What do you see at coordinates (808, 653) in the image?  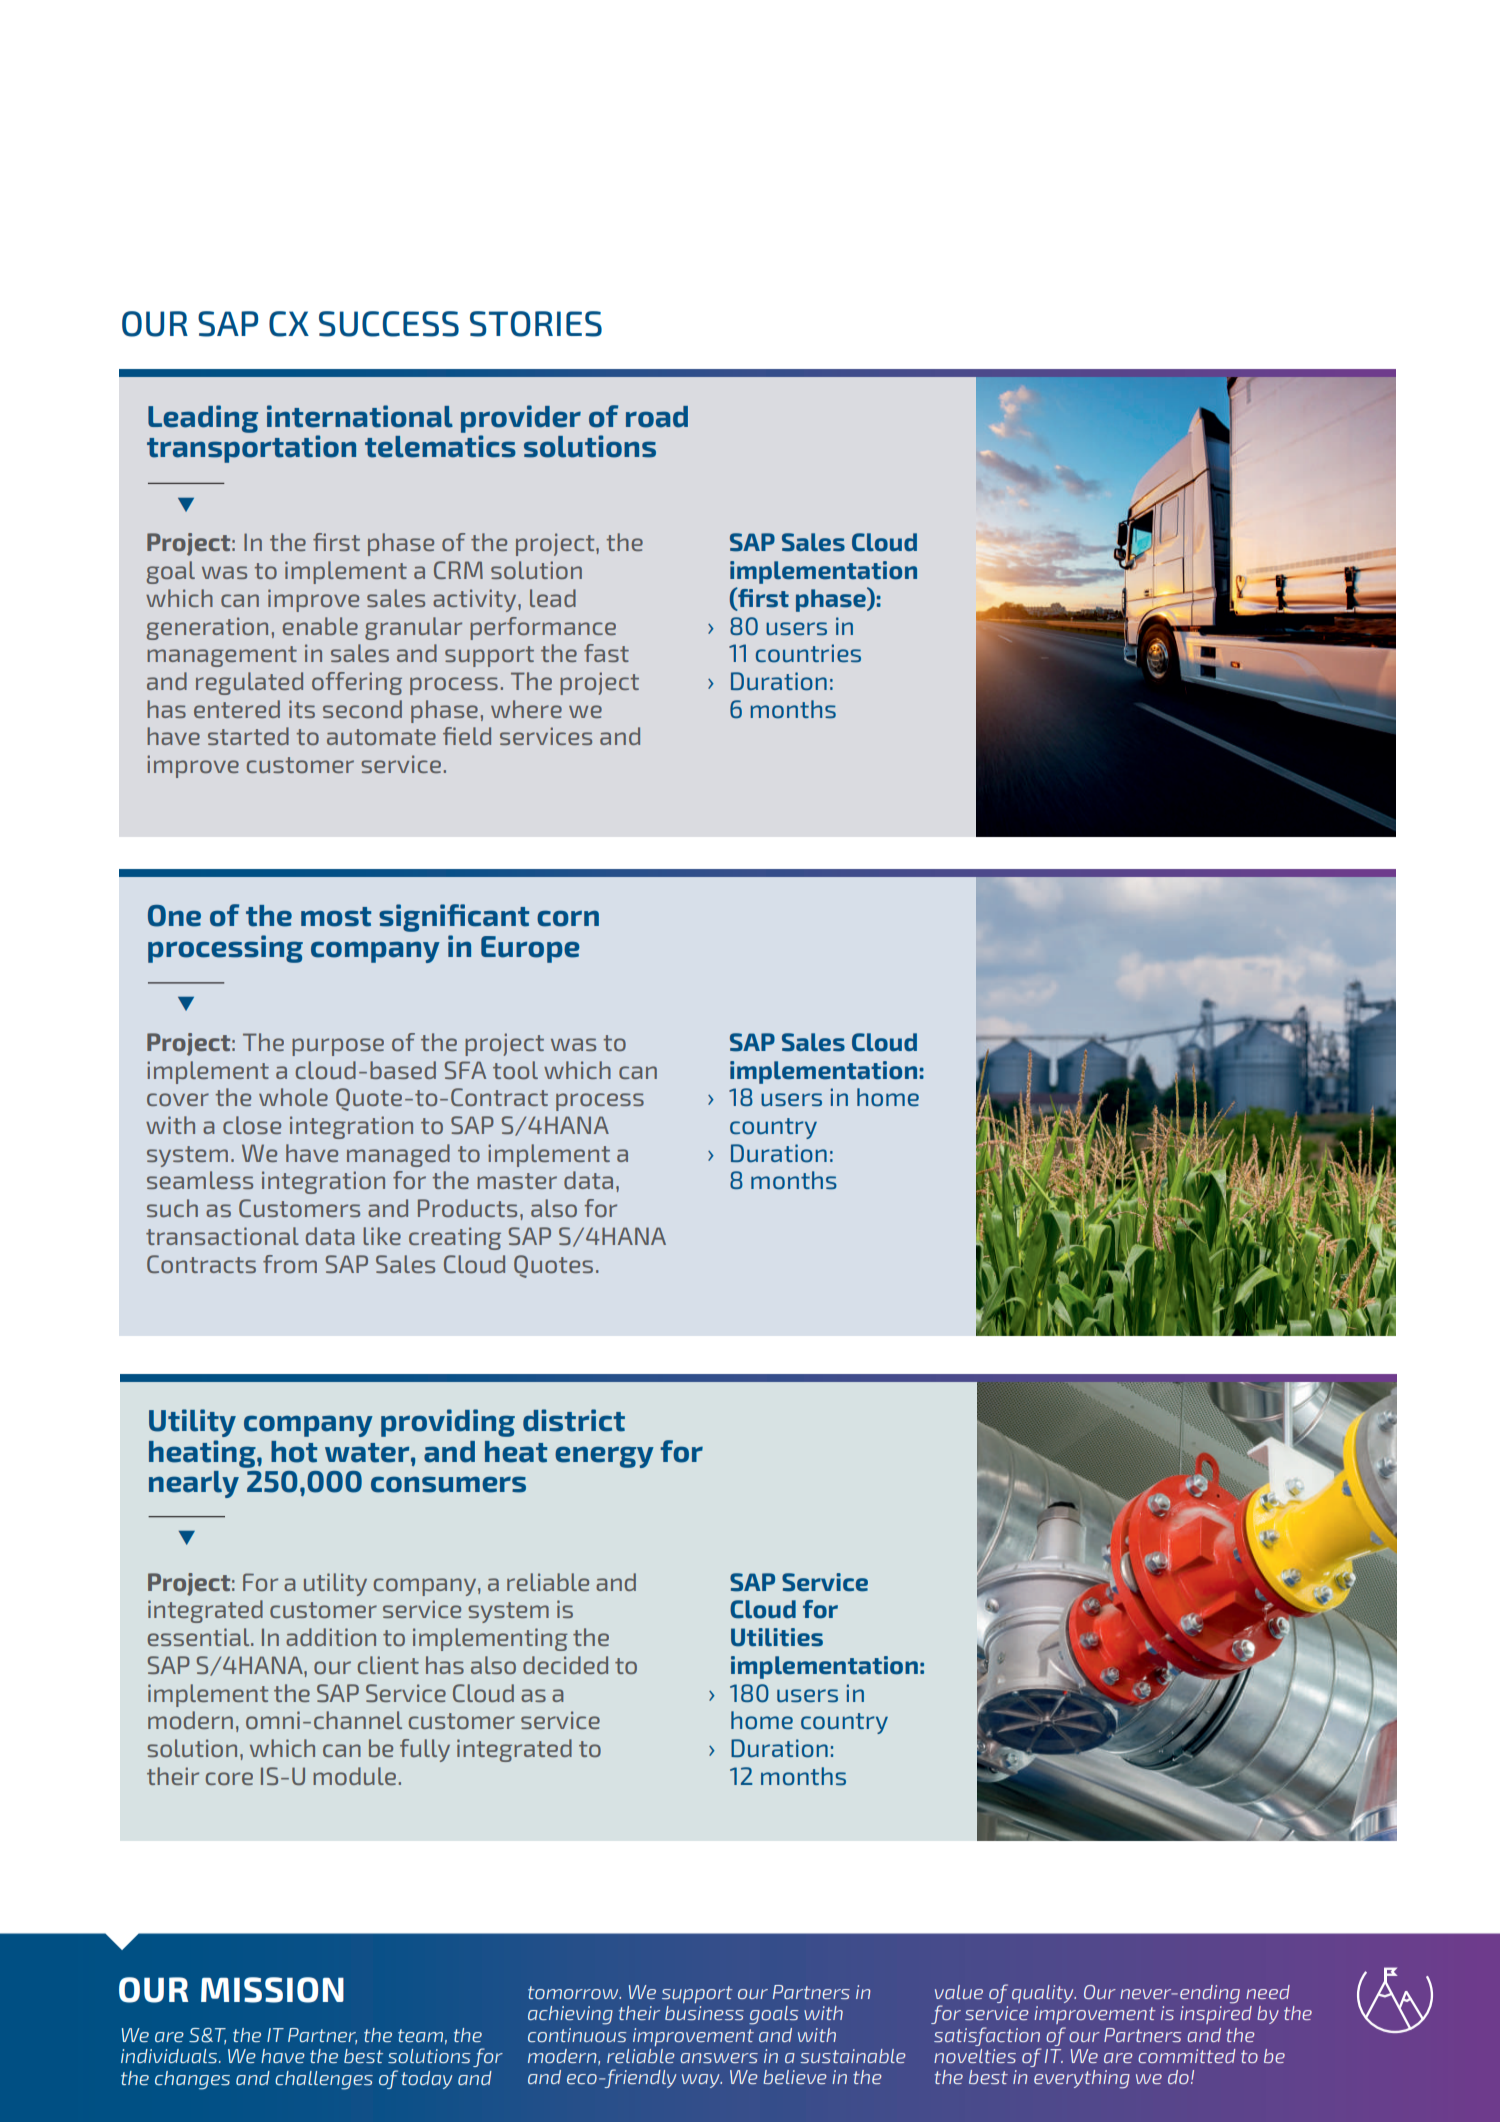 I see `countries` at bounding box center [808, 653].
